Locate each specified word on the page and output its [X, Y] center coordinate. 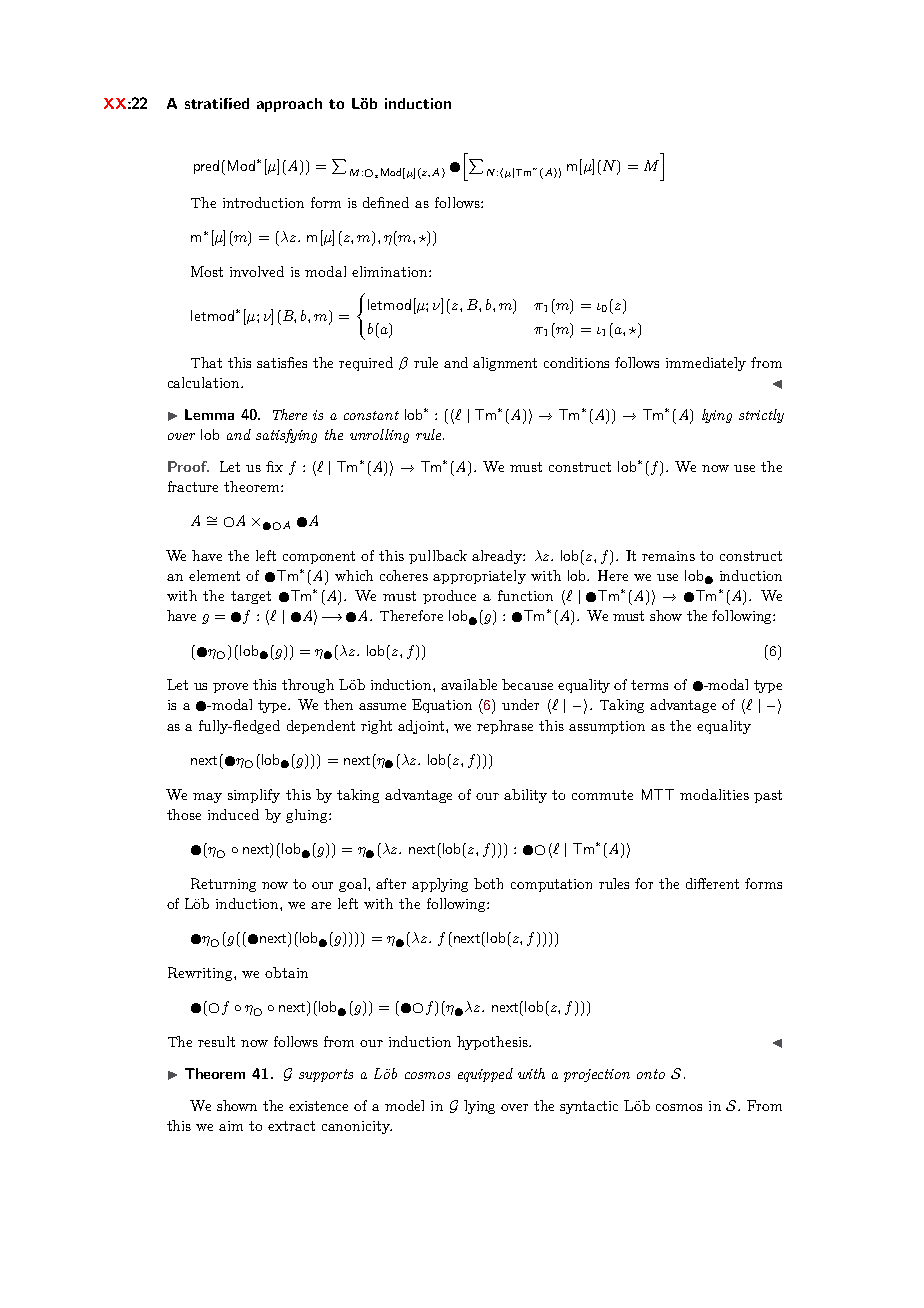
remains [668, 556]
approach [289, 105]
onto [651, 1074]
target [251, 597]
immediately [706, 364]
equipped [485, 1075]
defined [386, 202]
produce [449, 597]
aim [231, 1126]
